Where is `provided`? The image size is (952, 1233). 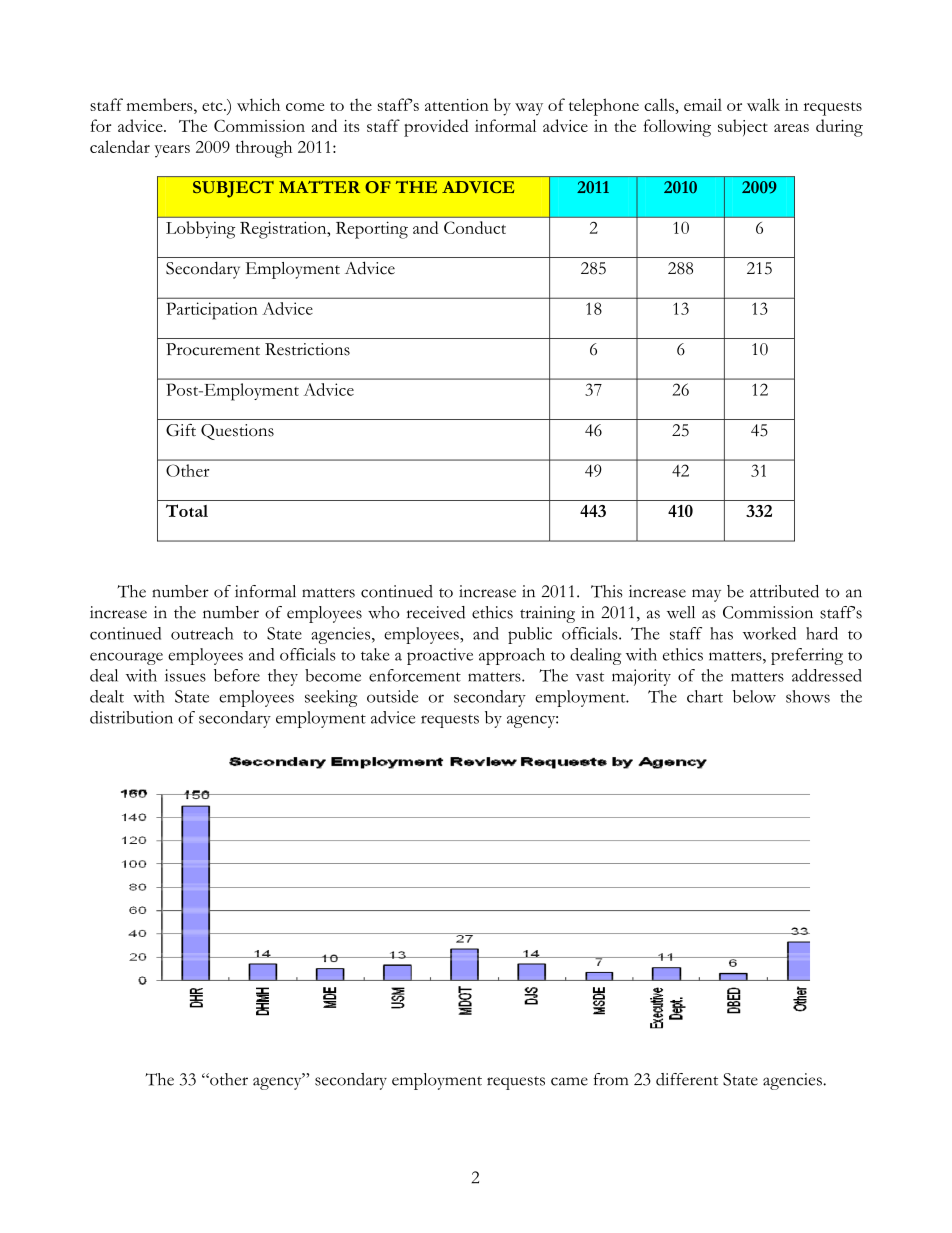 provided is located at coordinates (436, 128).
